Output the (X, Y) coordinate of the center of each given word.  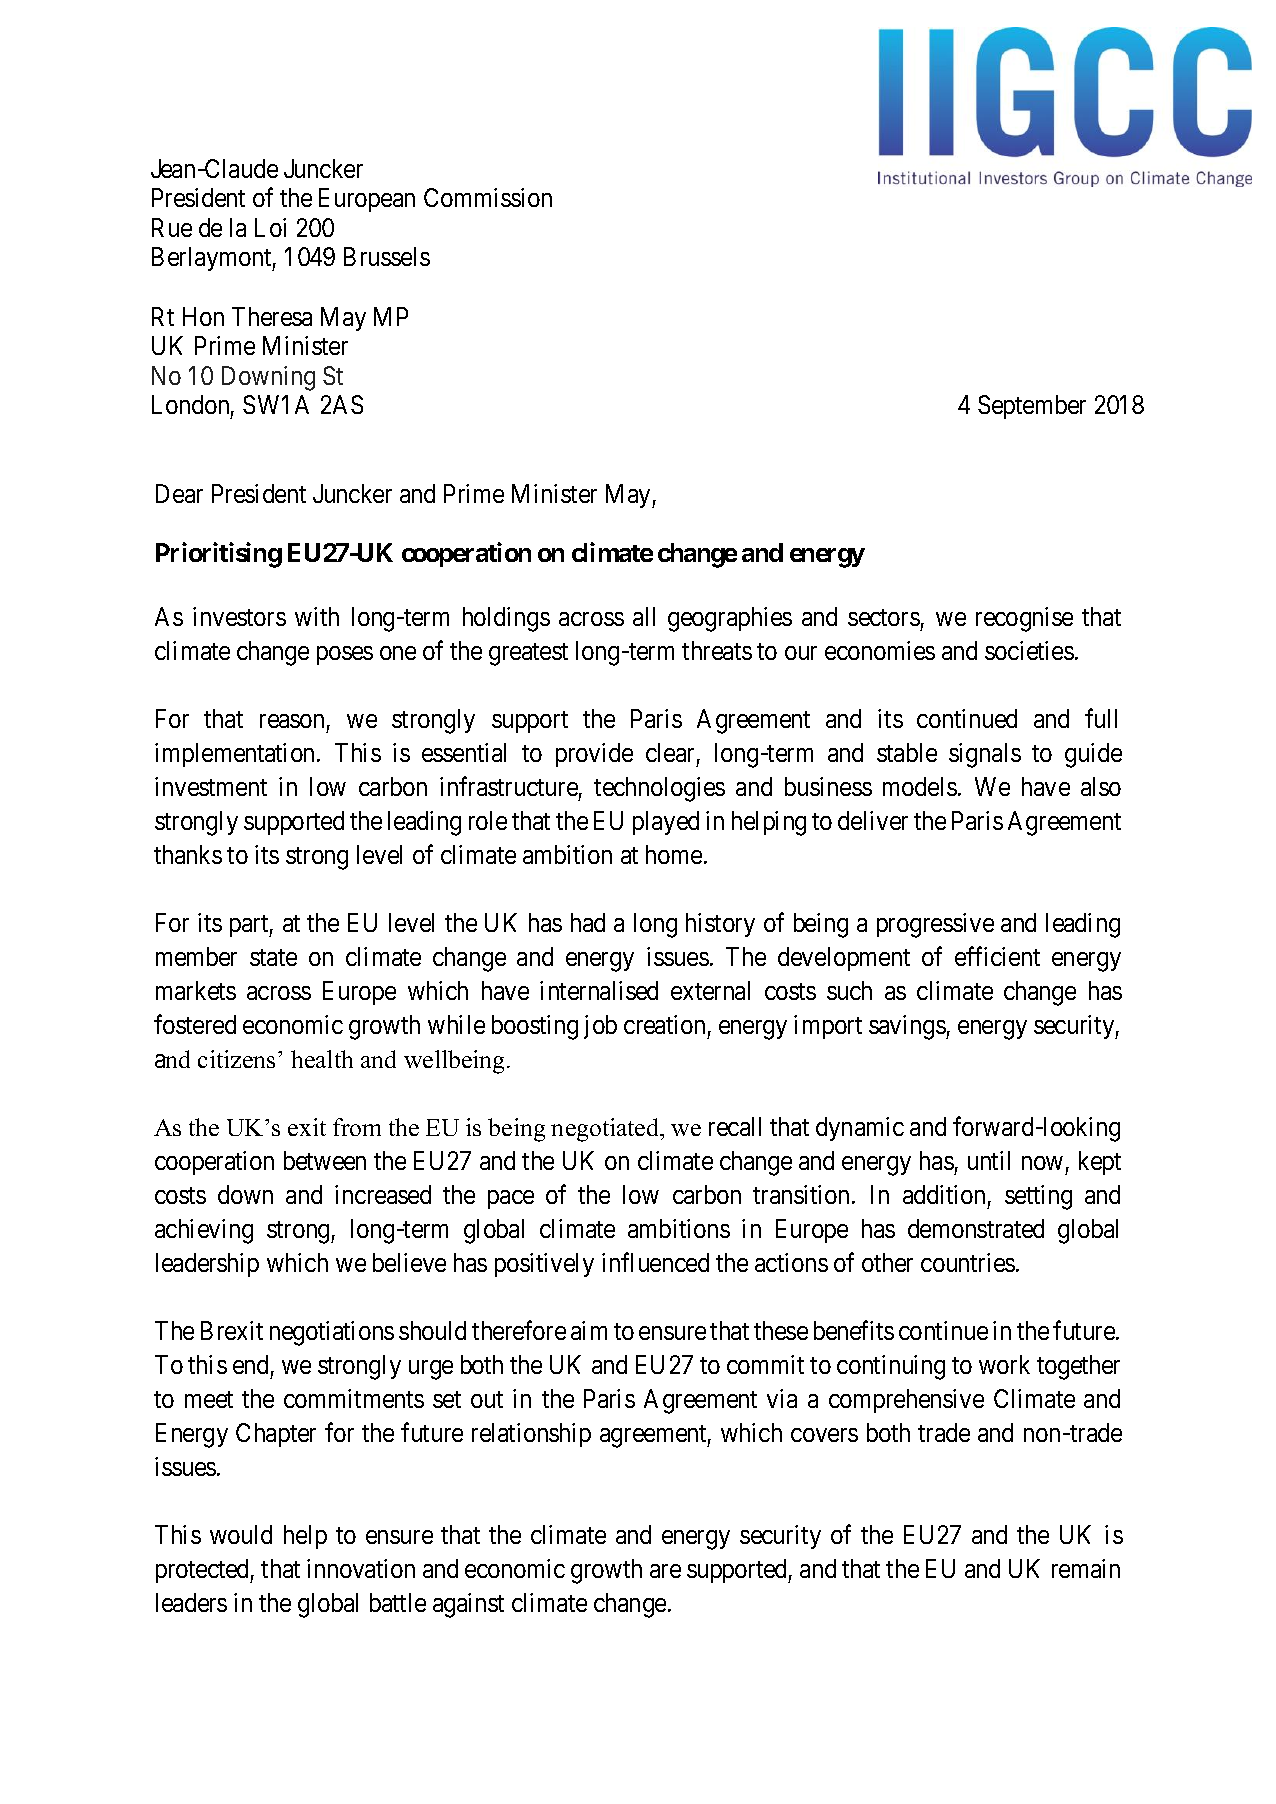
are (665, 1571)
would (241, 1534)
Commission (488, 197)
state (273, 957)
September (1032, 407)
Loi (270, 227)
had (588, 922)
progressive (935, 925)
